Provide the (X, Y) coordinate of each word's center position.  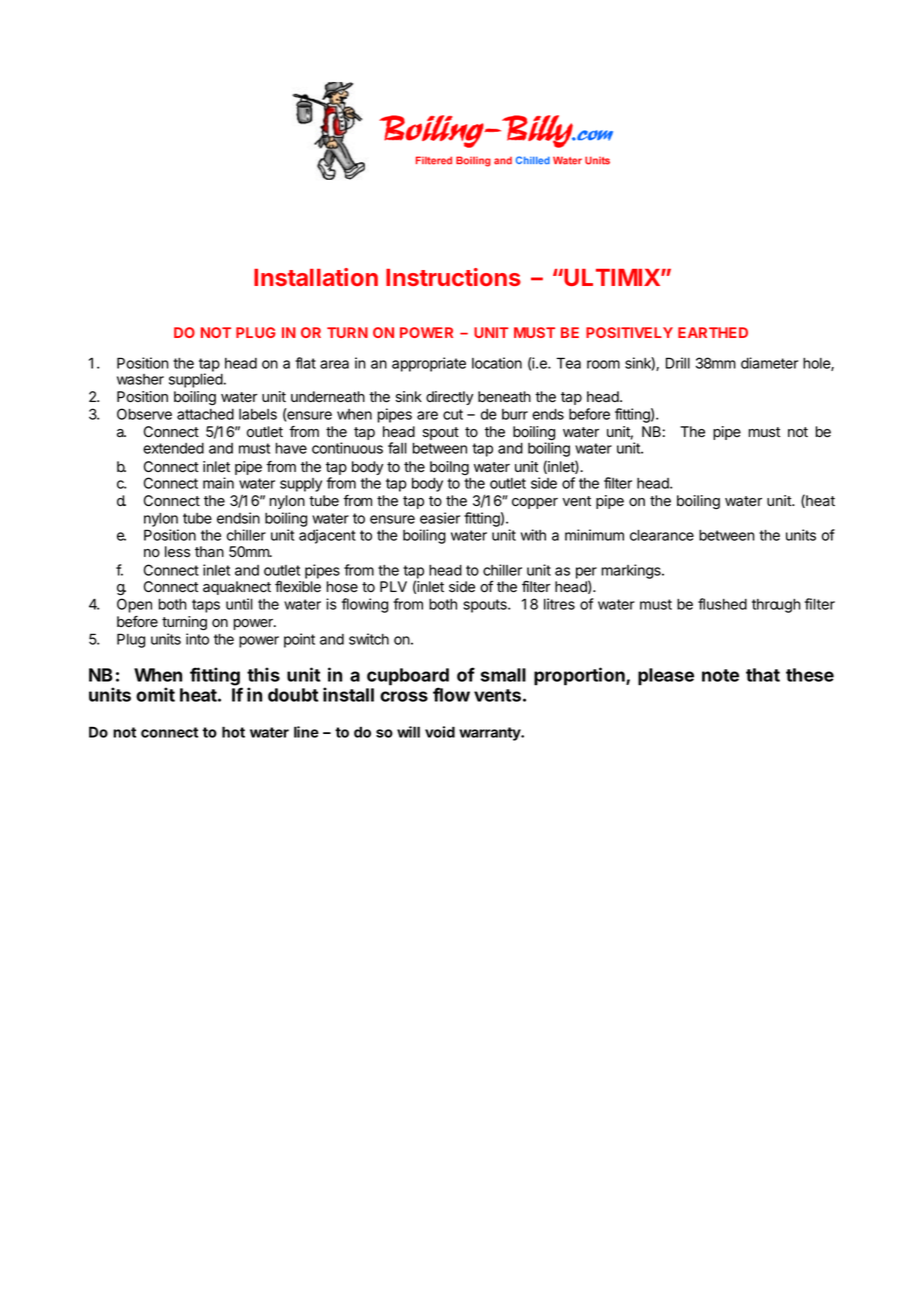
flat (305, 363)
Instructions (453, 277)
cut (453, 414)
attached (205, 414)
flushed (722, 604)
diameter (769, 363)
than (209, 552)
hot (233, 732)
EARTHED (713, 332)
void (440, 732)
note (720, 675)
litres (559, 604)
